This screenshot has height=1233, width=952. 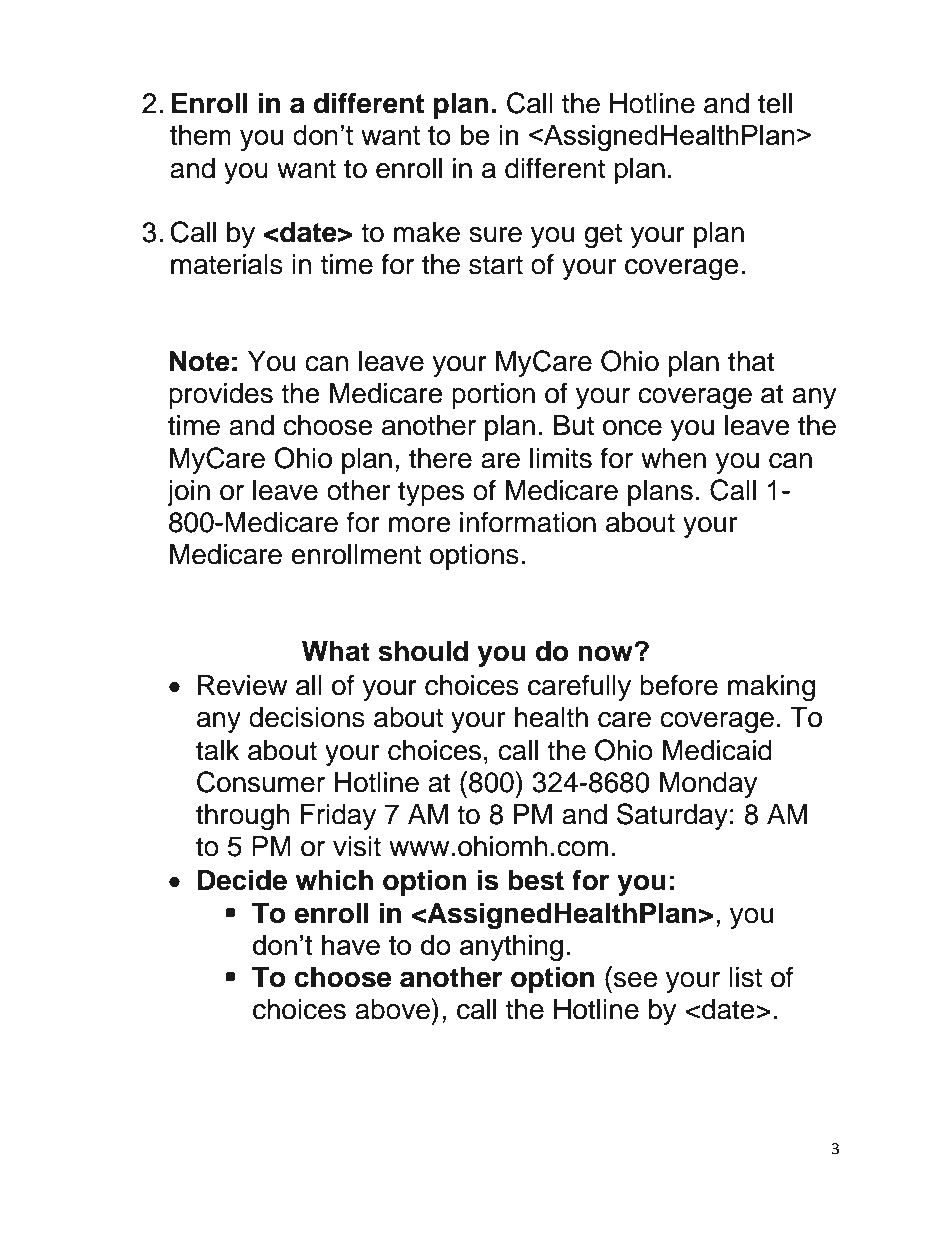 What do you see at coordinates (775, 103) in the screenshot?
I see `tell` at bounding box center [775, 103].
